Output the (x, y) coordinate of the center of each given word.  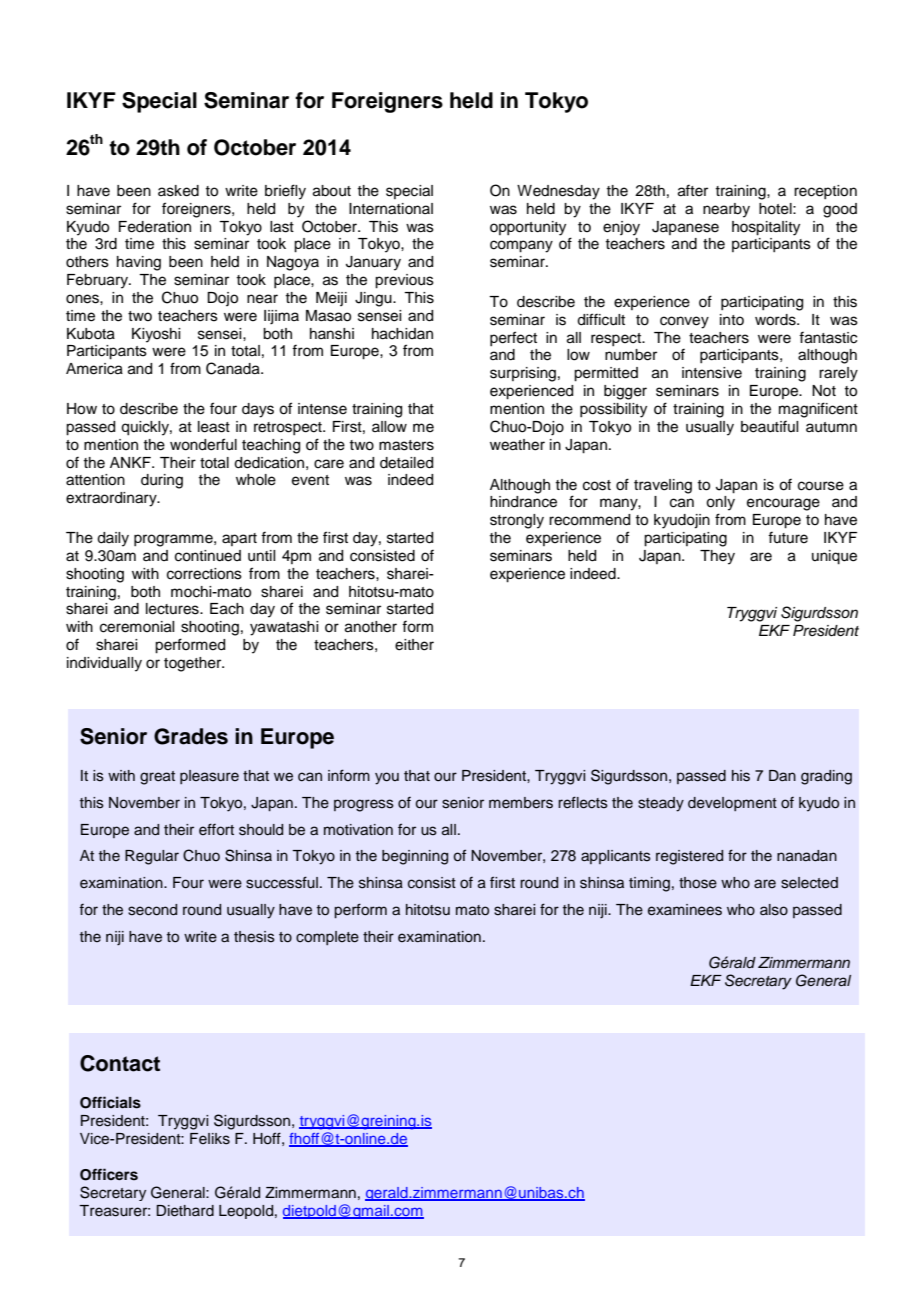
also (774, 910)
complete (327, 938)
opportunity (528, 228)
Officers (109, 1174)
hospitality (766, 228)
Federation (155, 227)
